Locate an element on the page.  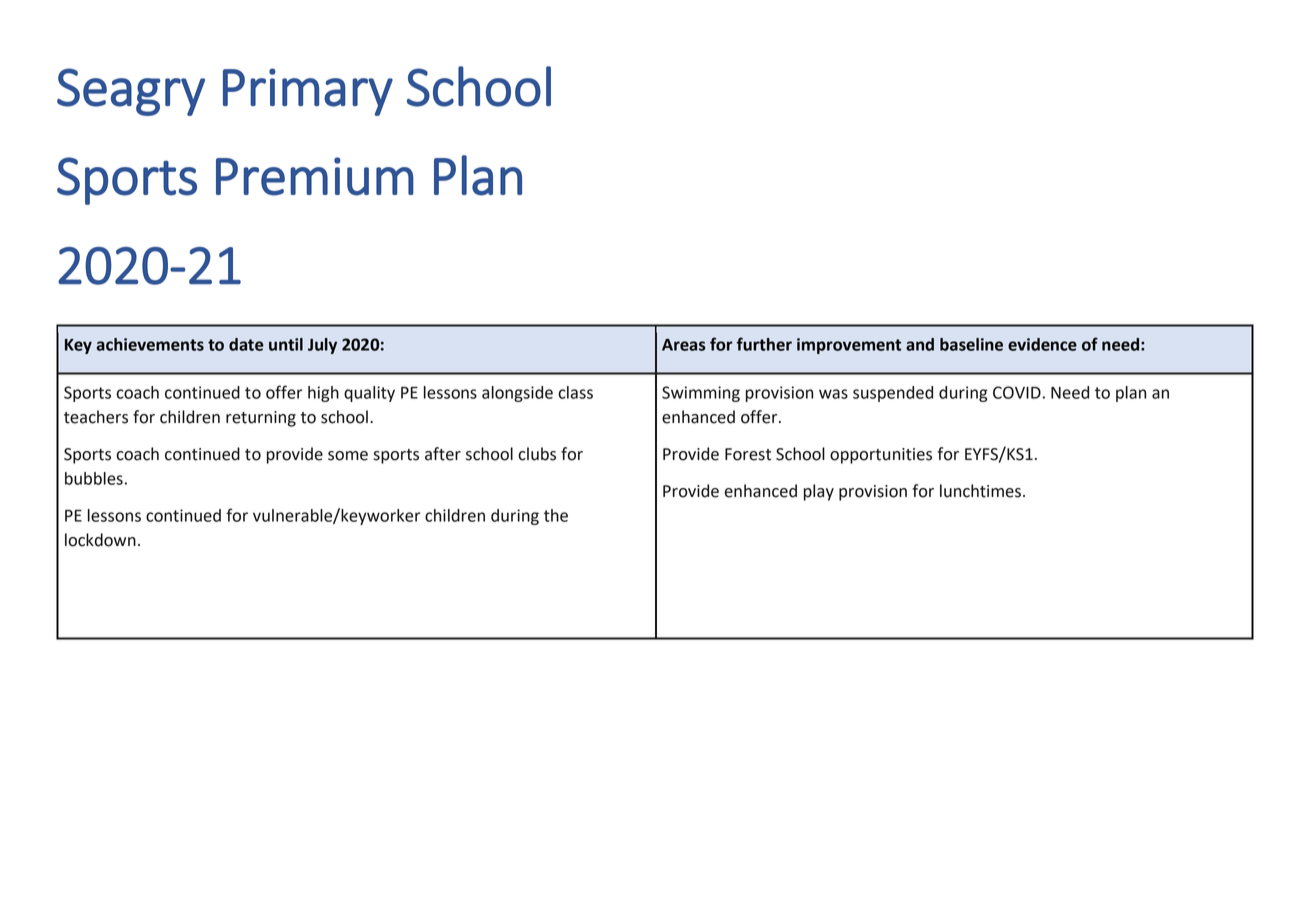
opportunities is located at coordinates (881, 456).
